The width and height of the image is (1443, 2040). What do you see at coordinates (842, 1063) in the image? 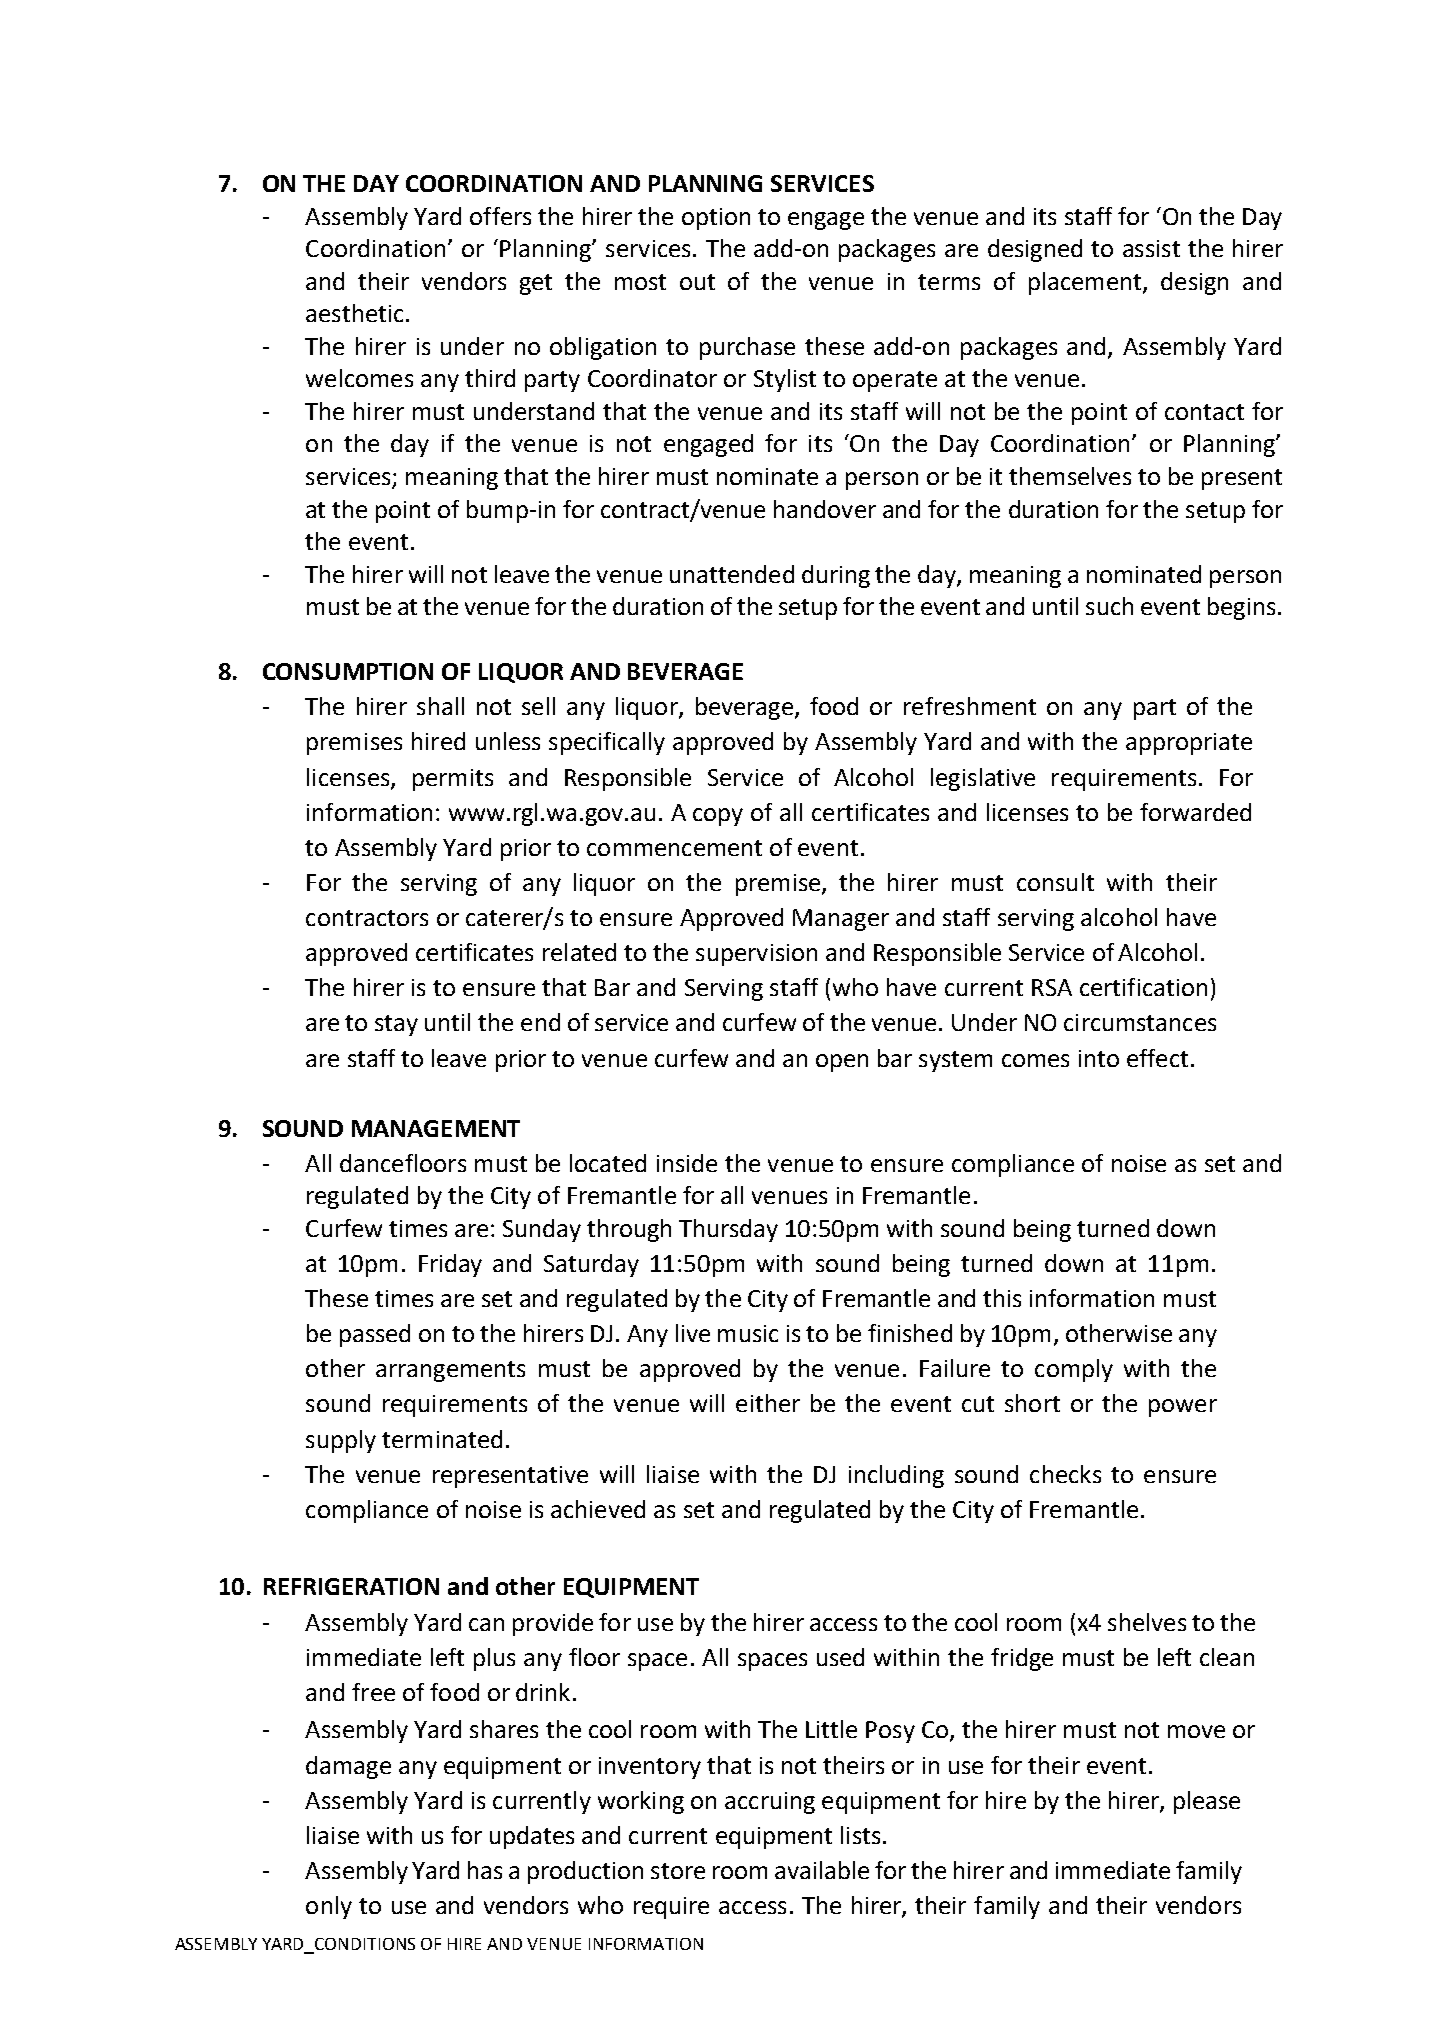
I see `open` at bounding box center [842, 1063].
